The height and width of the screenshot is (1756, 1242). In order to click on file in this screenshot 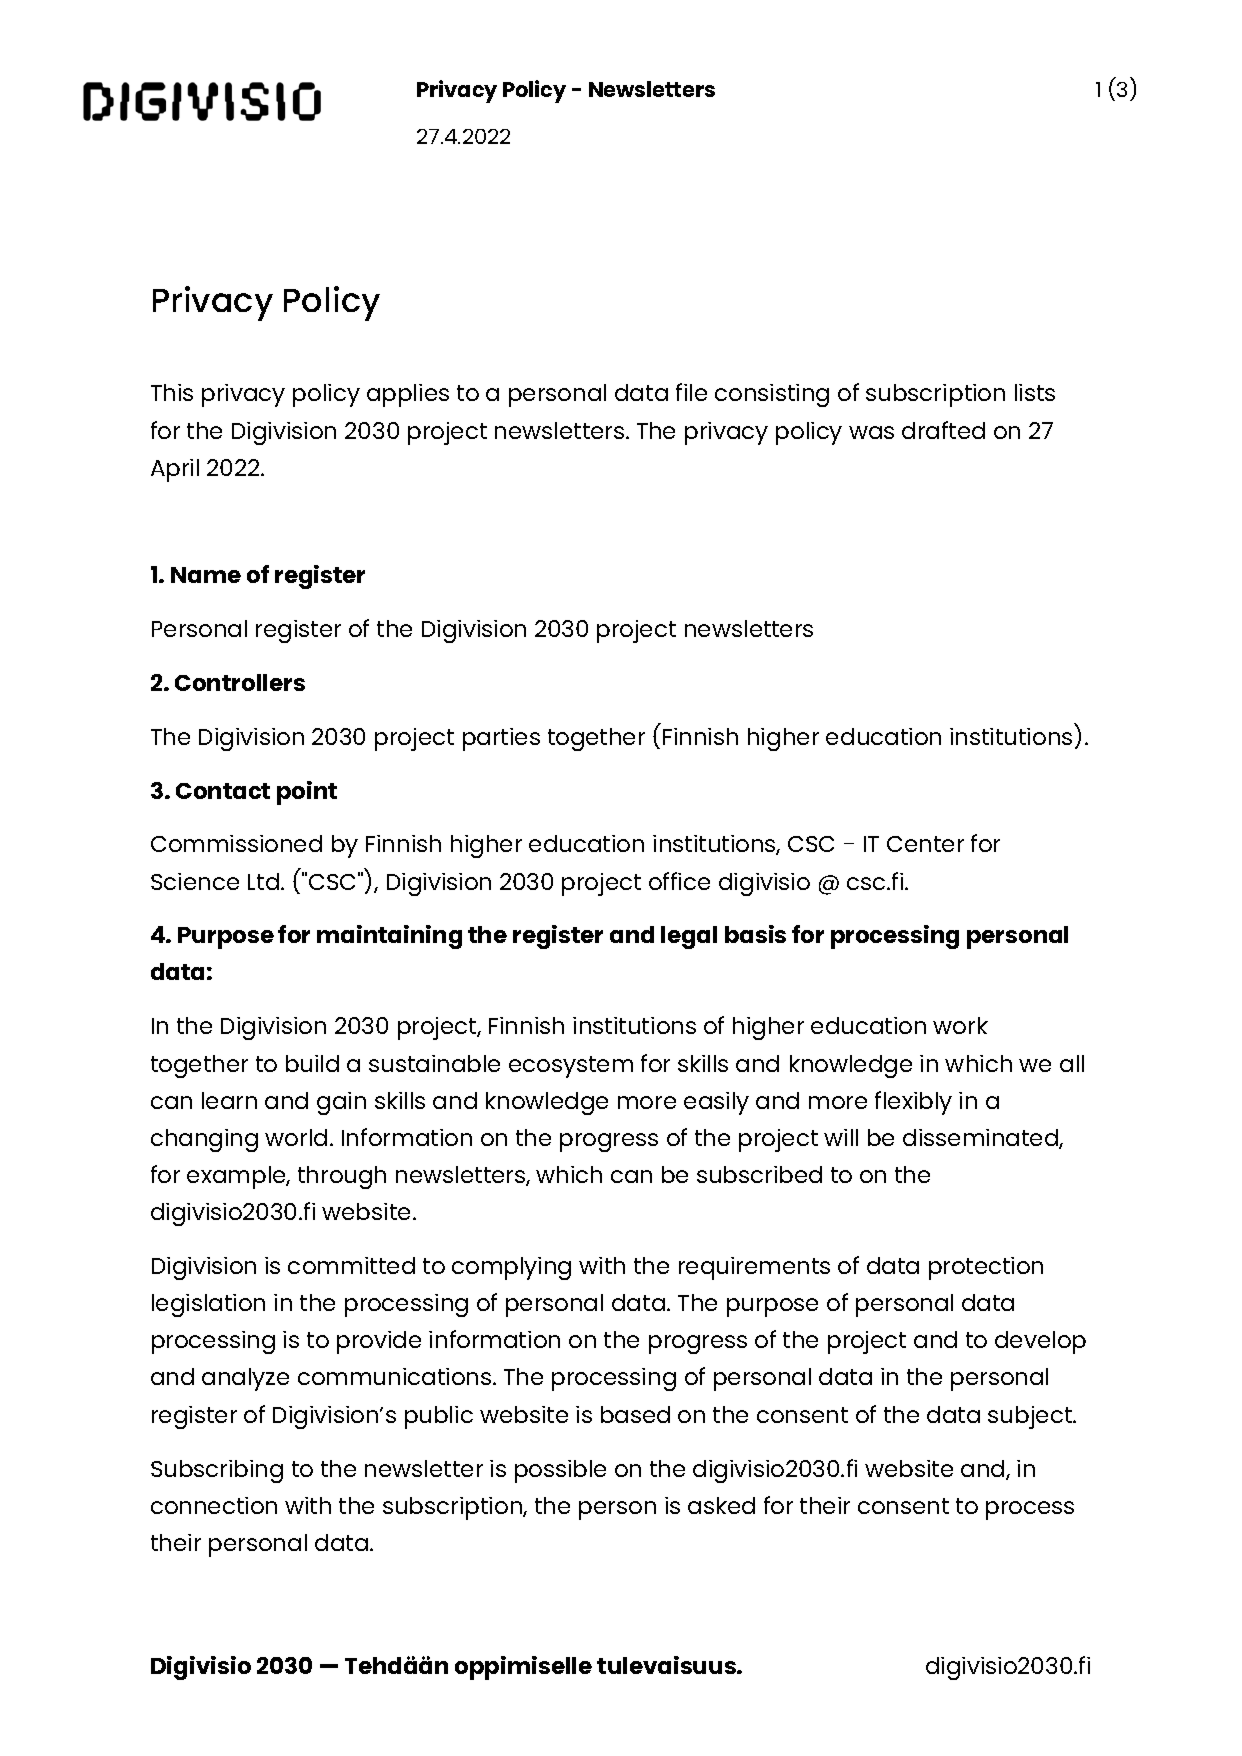, I will do `click(691, 392)`.
